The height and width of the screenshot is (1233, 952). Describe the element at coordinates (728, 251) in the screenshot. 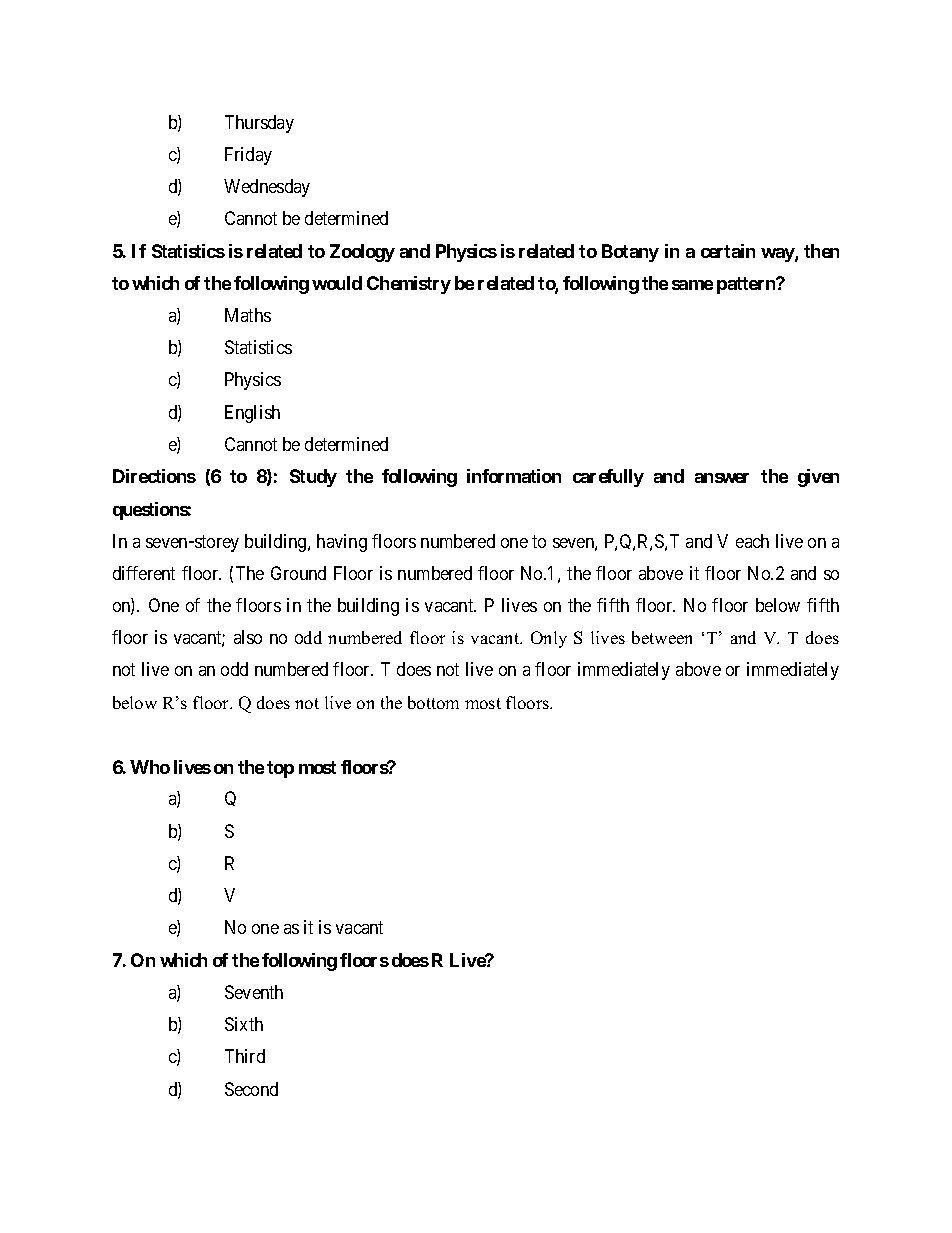

I see `certain` at that location.
